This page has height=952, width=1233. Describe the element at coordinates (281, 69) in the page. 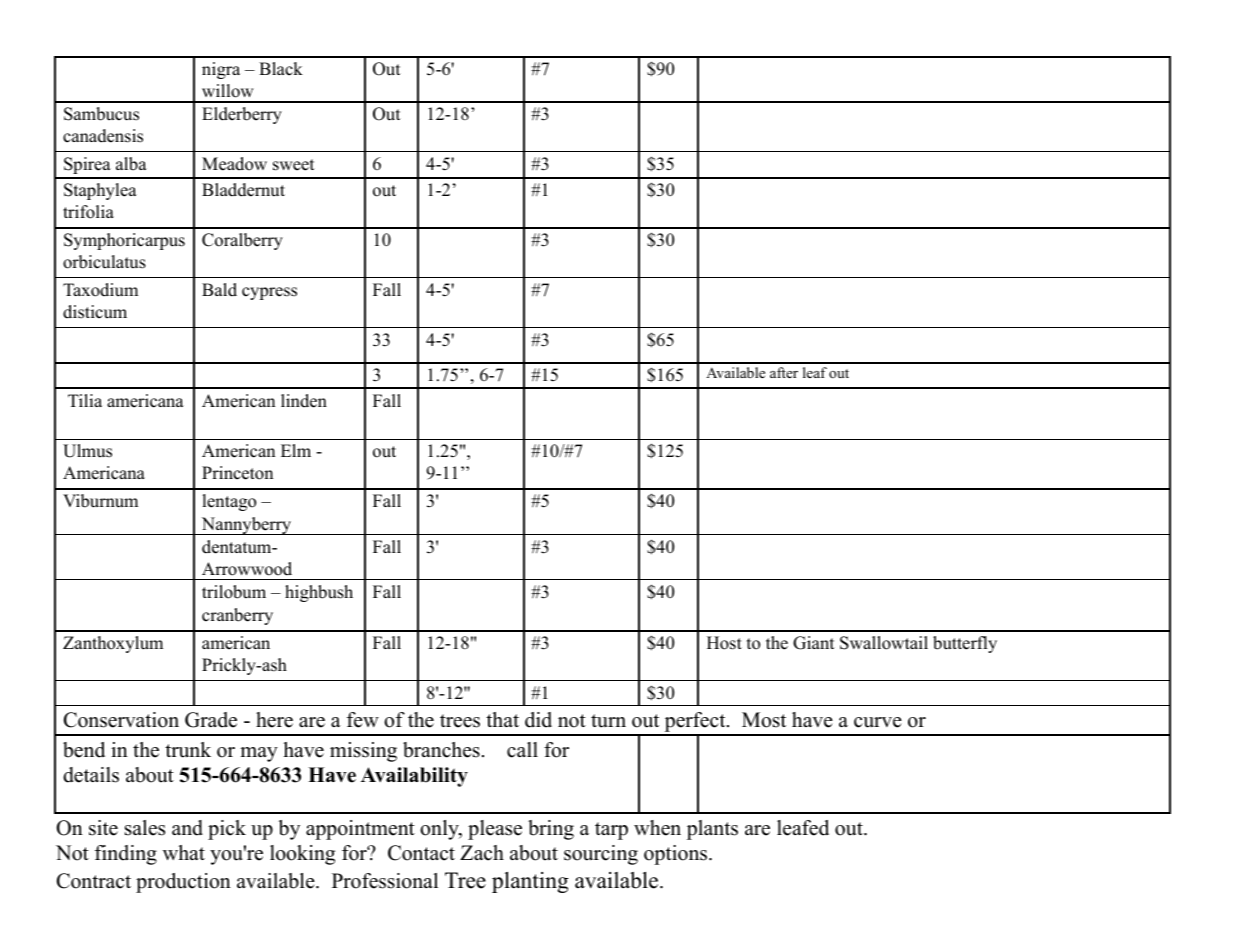

I see `Black` at that location.
